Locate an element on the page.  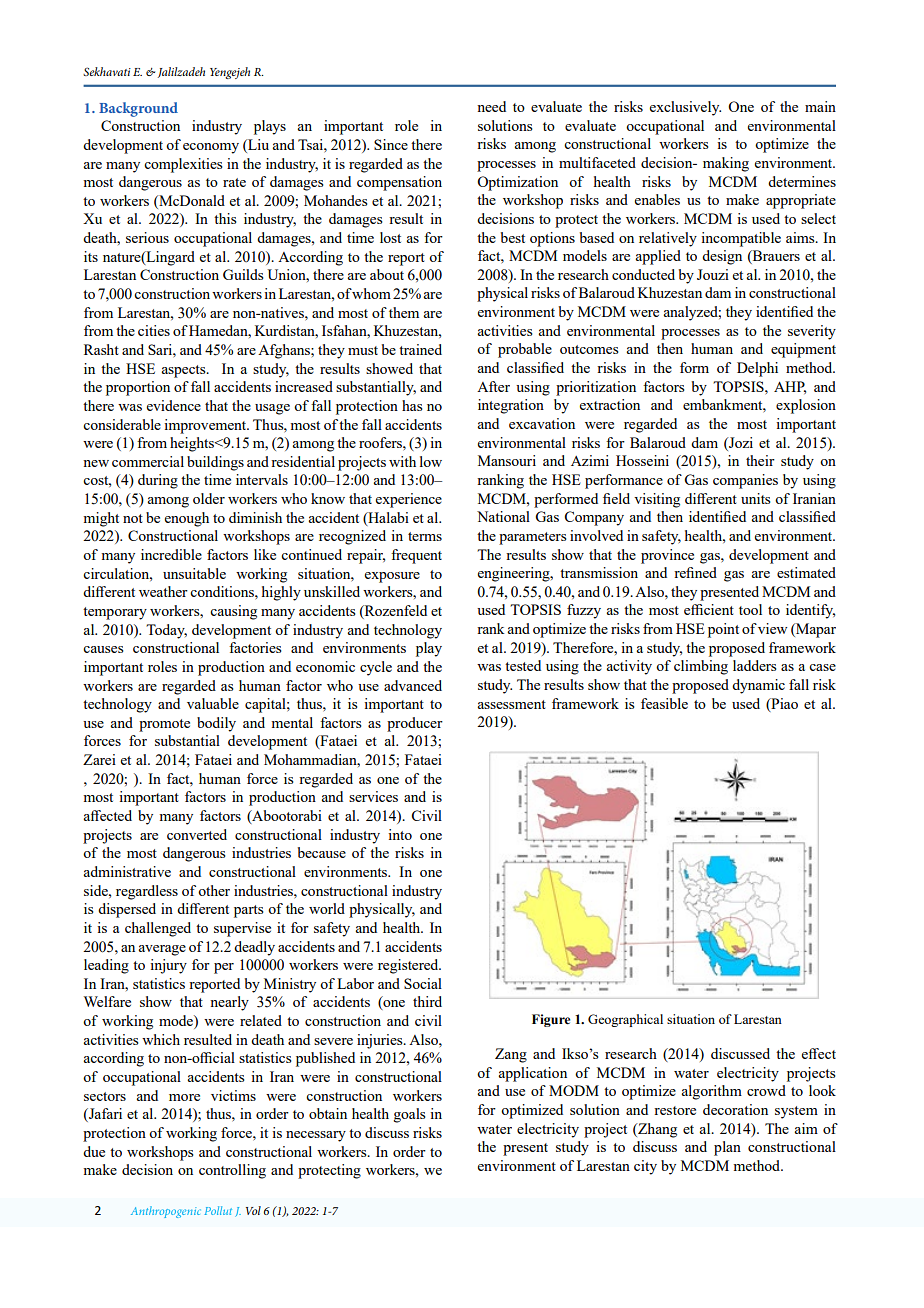
economy is located at coordinates (211, 148).
